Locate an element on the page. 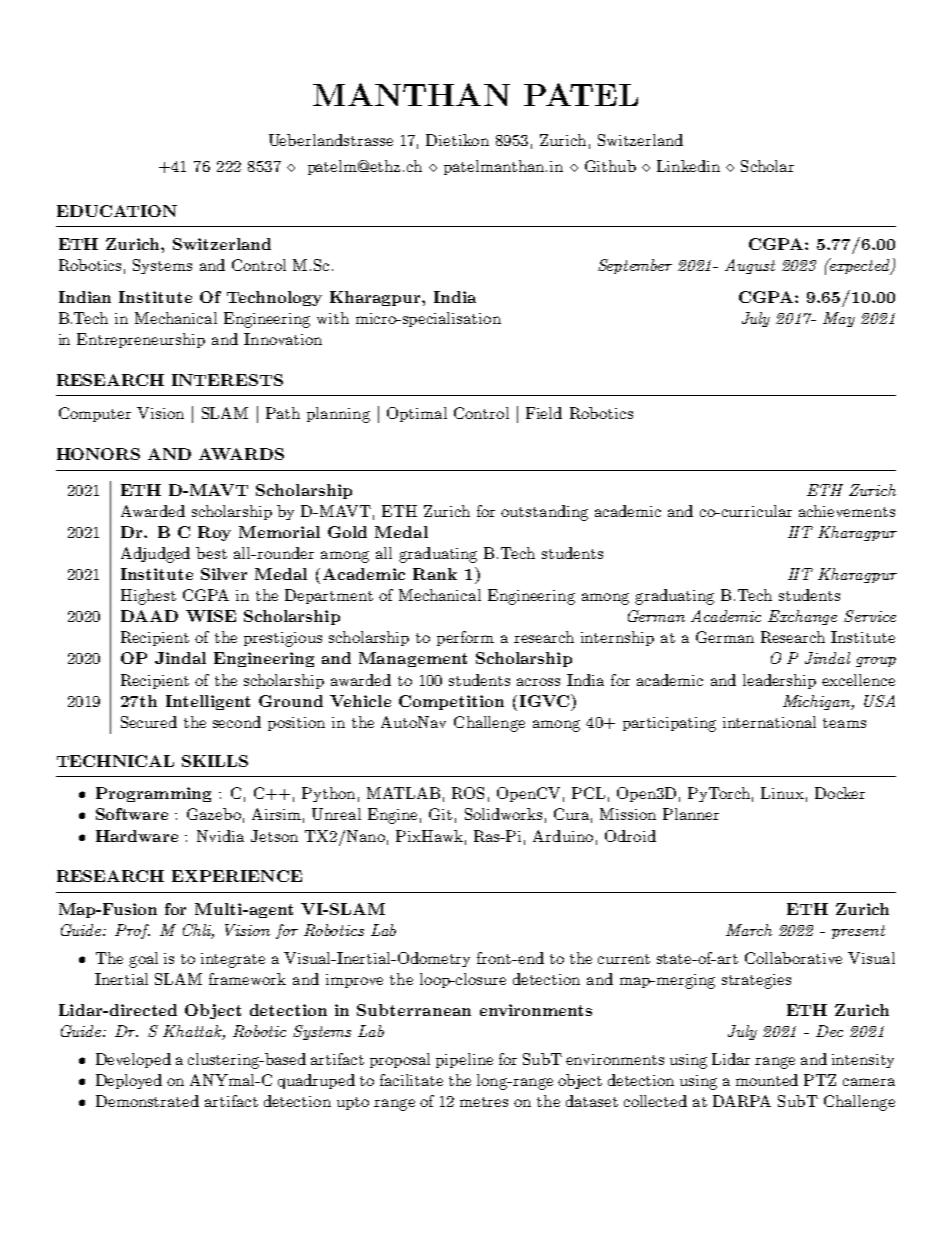 The image size is (952, 1233). WISE is located at coordinates (211, 616).
